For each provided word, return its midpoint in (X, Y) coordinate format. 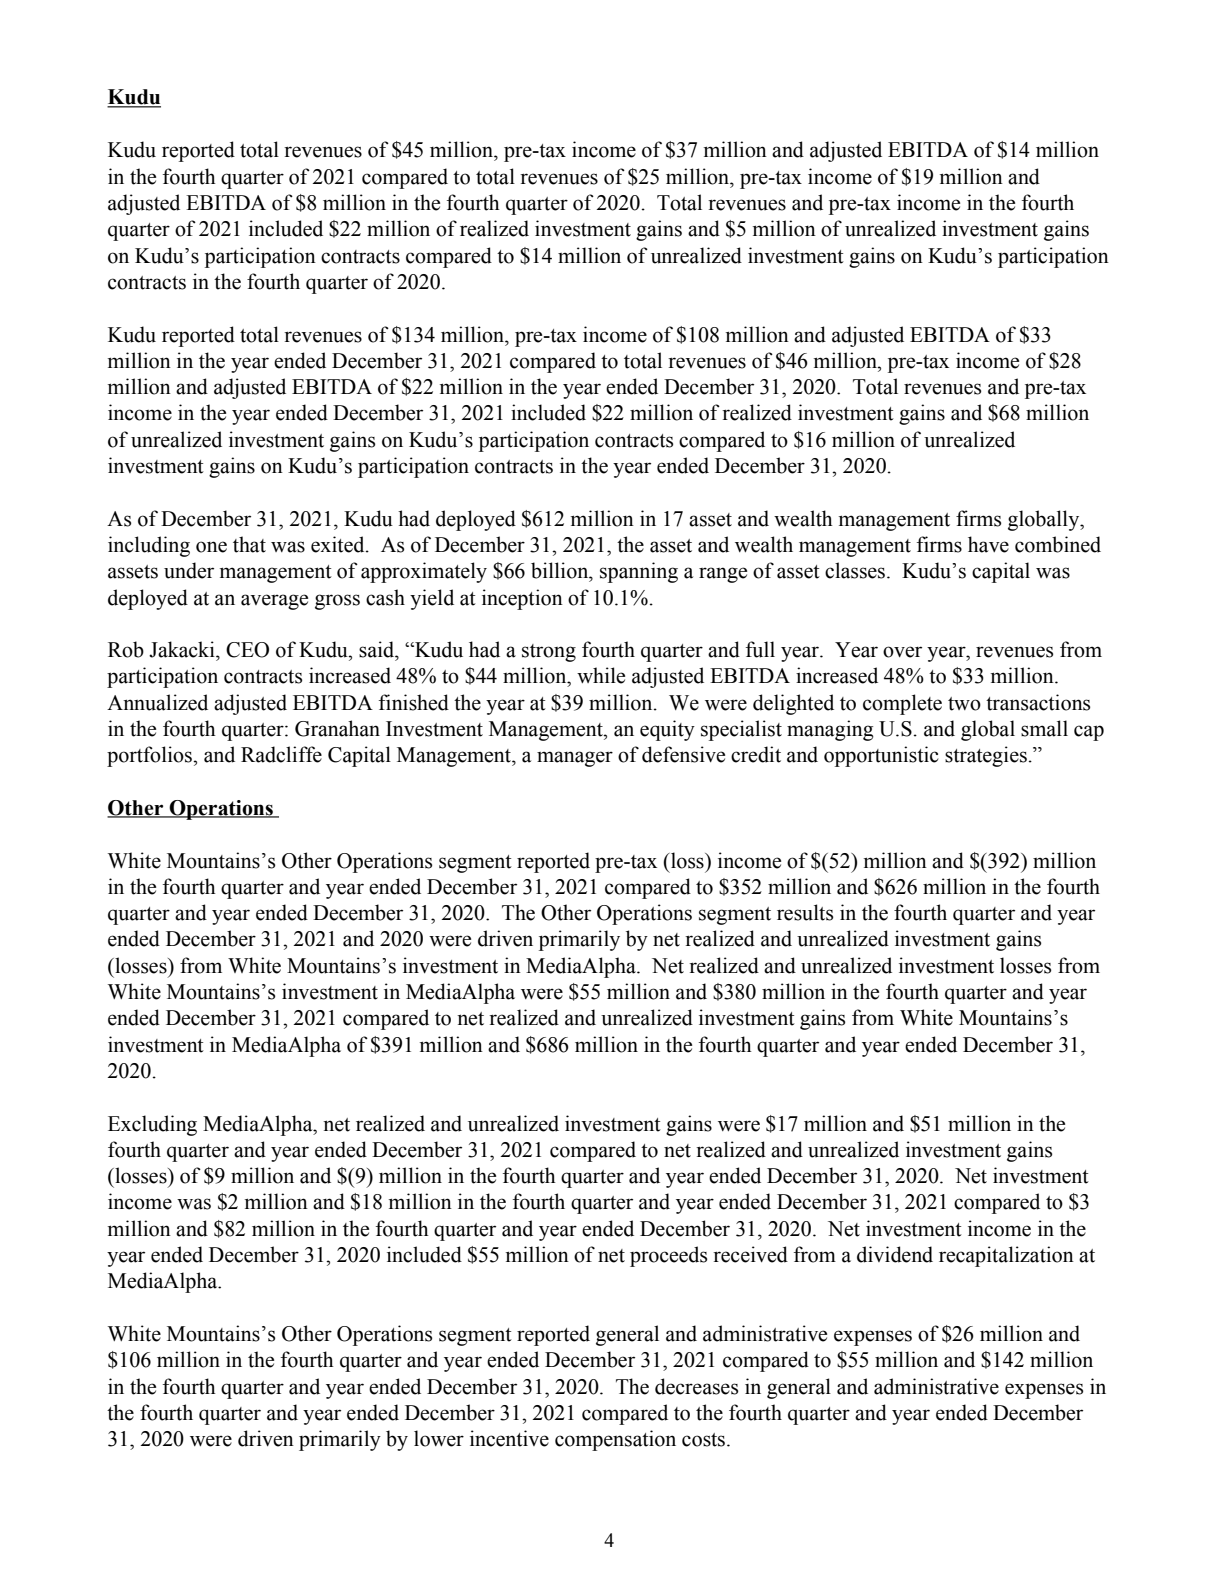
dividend (895, 1254)
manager (575, 759)
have (988, 544)
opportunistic (881, 756)
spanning (639, 572)
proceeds (668, 1256)
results (805, 912)
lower (439, 1438)
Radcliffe (281, 754)
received (750, 1254)
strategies (986, 756)
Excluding (152, 1125)
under (189, 570)
